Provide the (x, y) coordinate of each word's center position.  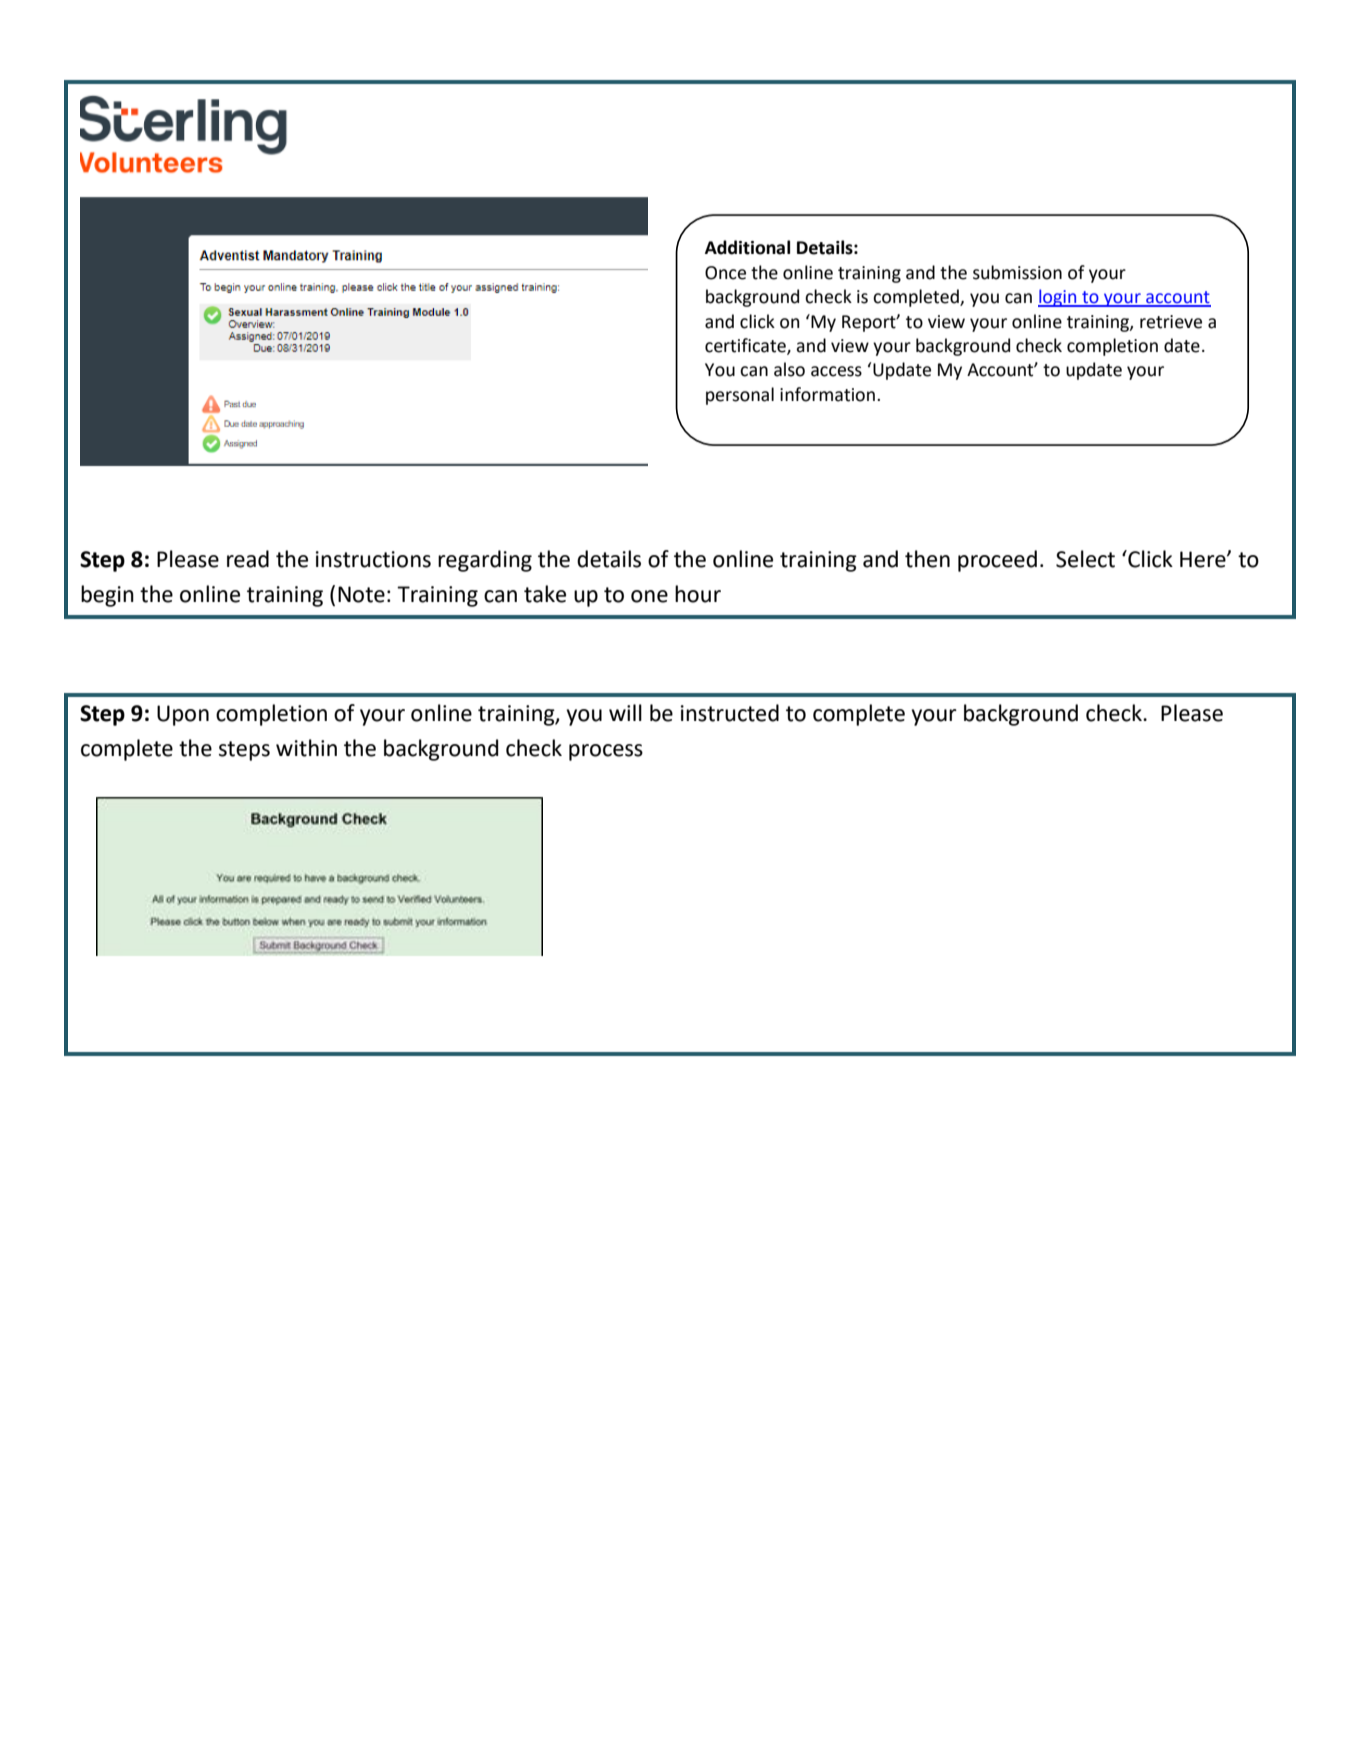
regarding (485, 561)
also (789, 369)
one (649, 596)
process (606, 752)
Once (725, 273)
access (836, 371)
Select (1085, 559)
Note (361, 594)
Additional (747, 247)
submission (1017, 272)
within (306, 748)
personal (740, 396)
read (248, 559)
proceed (997, 561)
